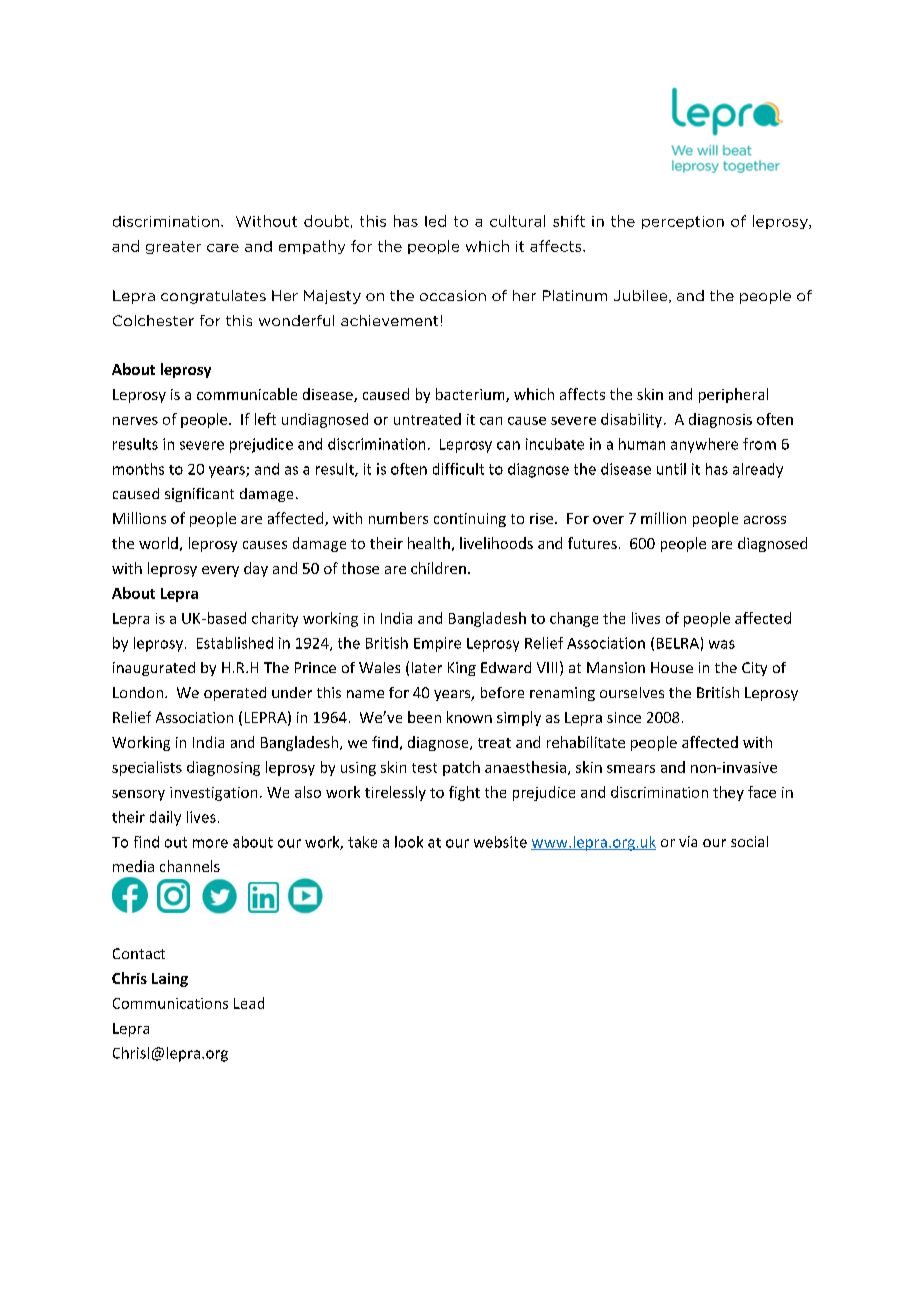 The image size is (924, 1308). What do you see at coordinates (199, 495) in the screenshot?
I see `significant` at bounding box center [199, 495].
